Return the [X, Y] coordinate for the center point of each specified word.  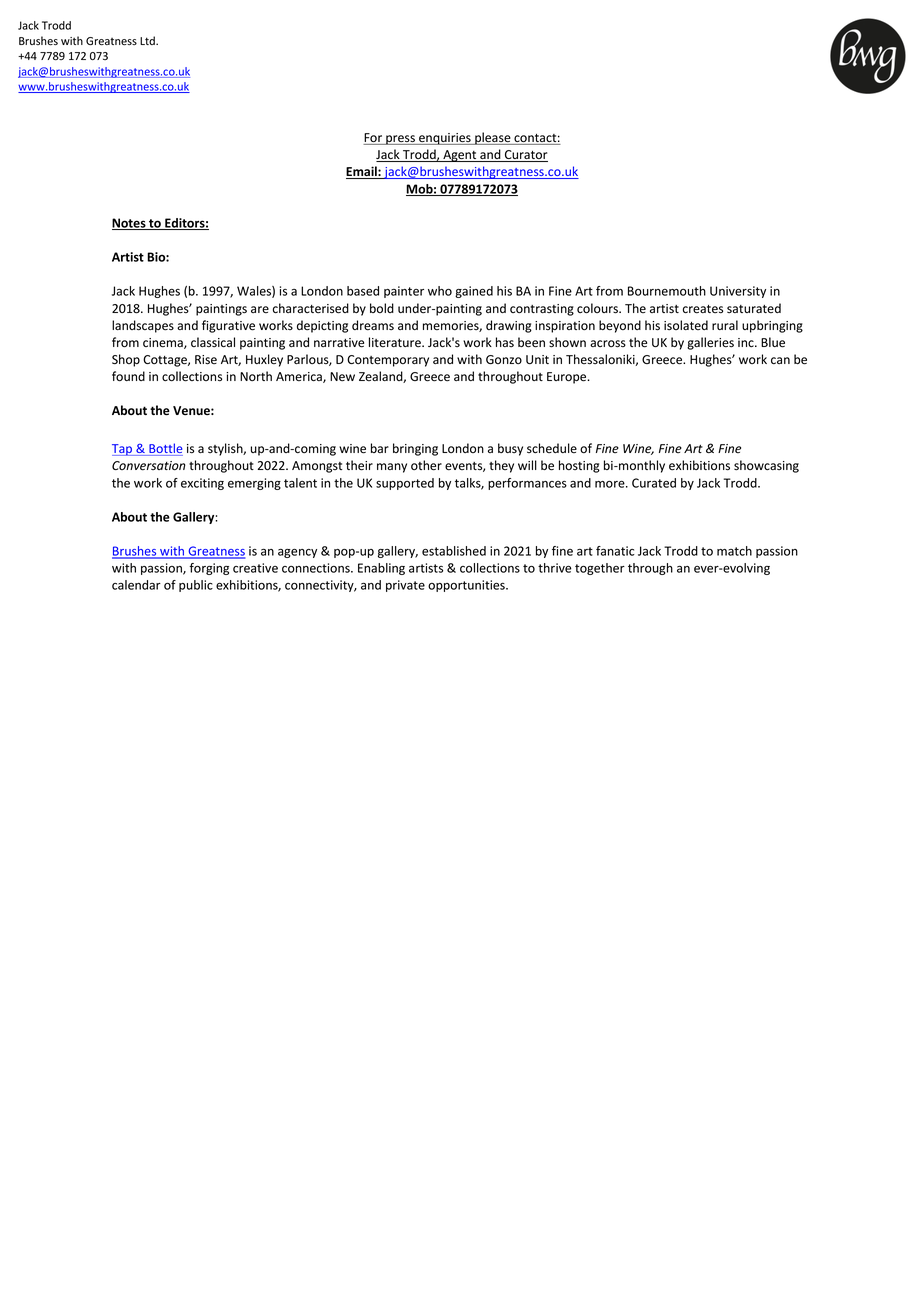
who [440, 291]
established [454, 551]
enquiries [445, 139]
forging [209, 569]
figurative [228, 326]
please [493, 138]
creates [703, 309]
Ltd [148, 40]
